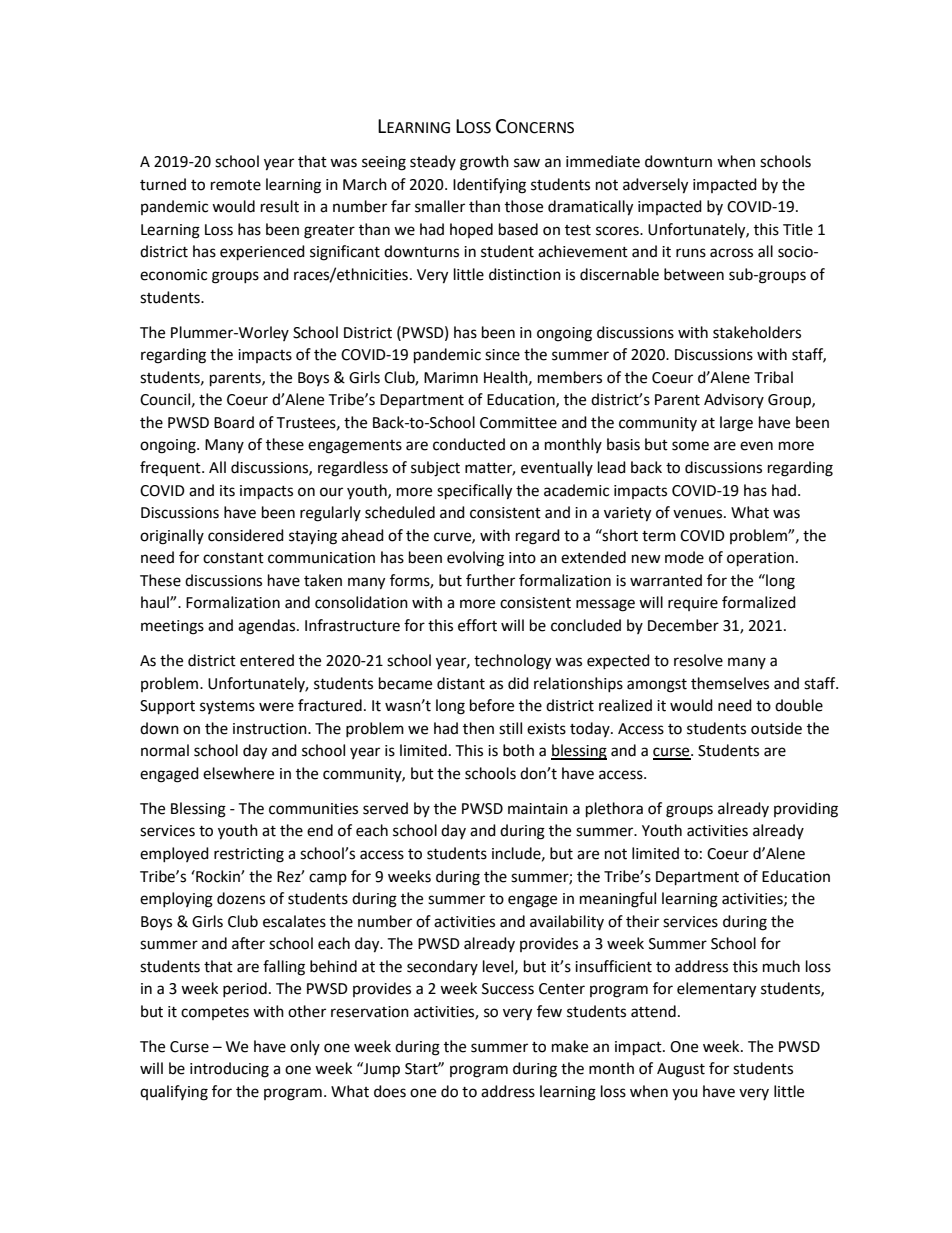 Image resolution: width=952 pixels, height=1233 pixels. Describe the element at coordinates (489, 186) in the page. I see `Identifying` at that location.
